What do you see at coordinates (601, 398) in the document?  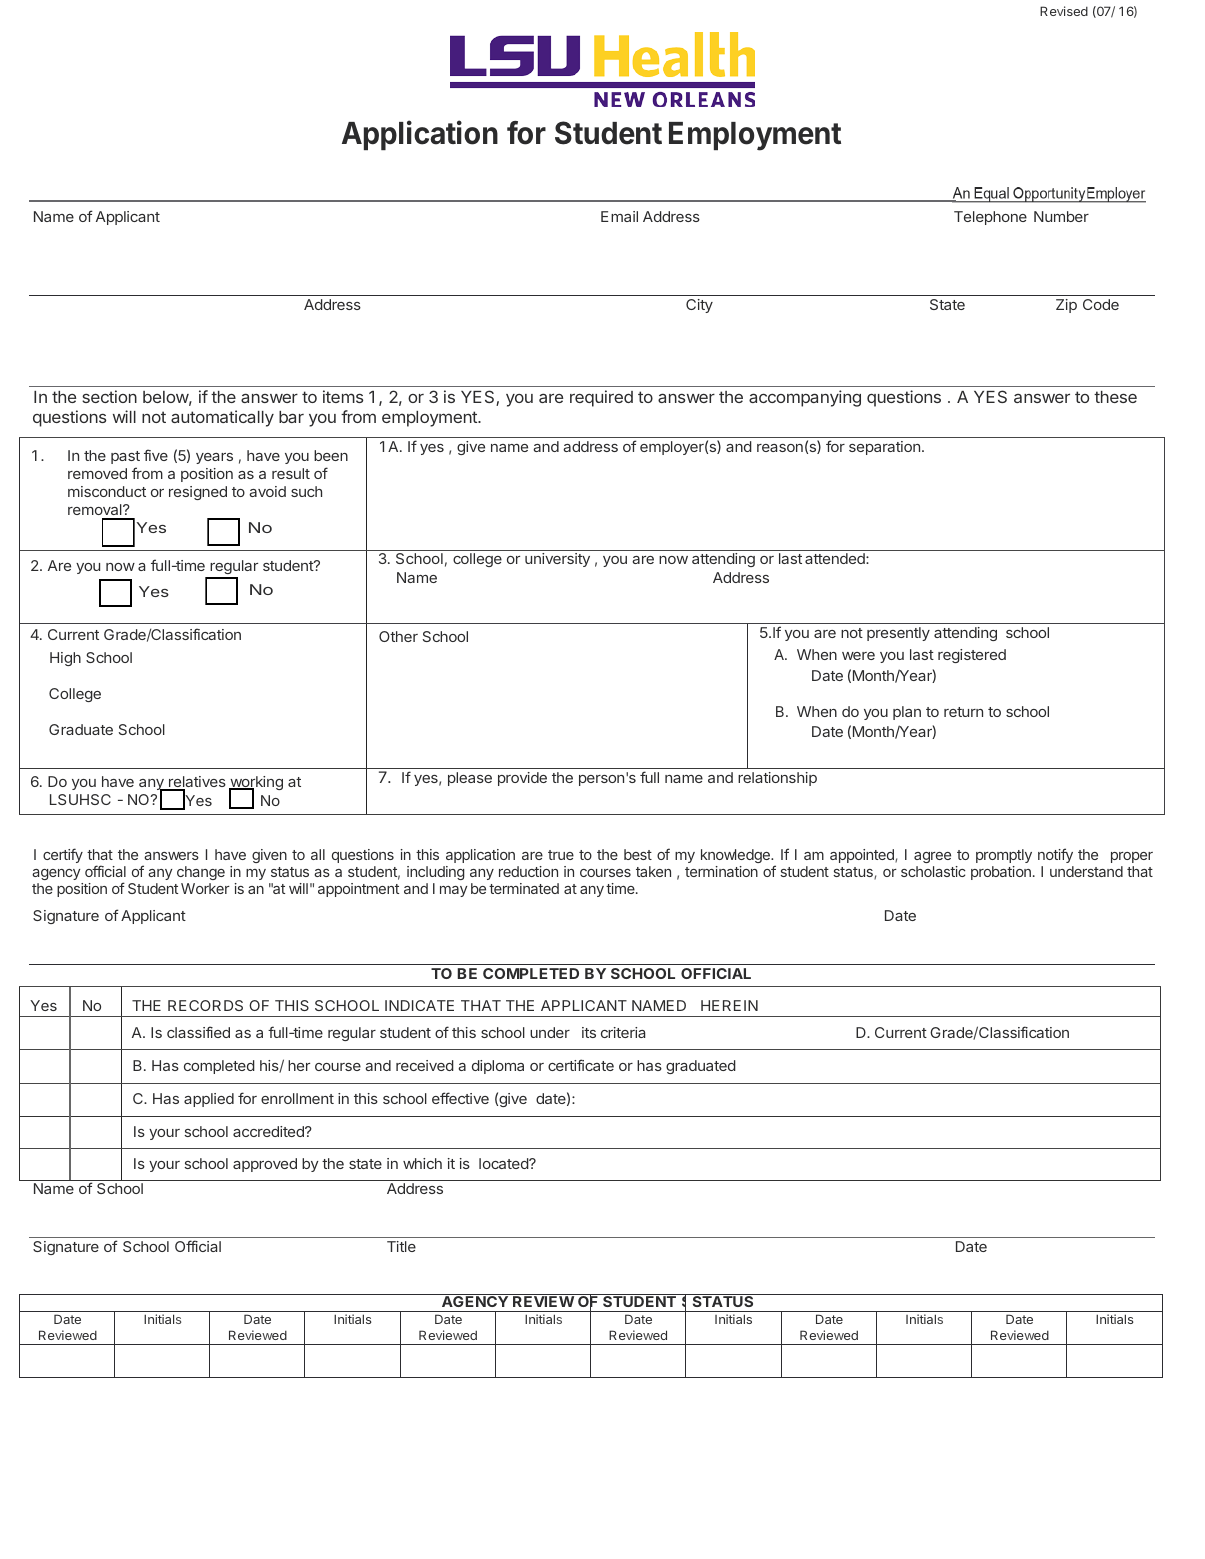 I see `required` at bounding box center [601, 398].
